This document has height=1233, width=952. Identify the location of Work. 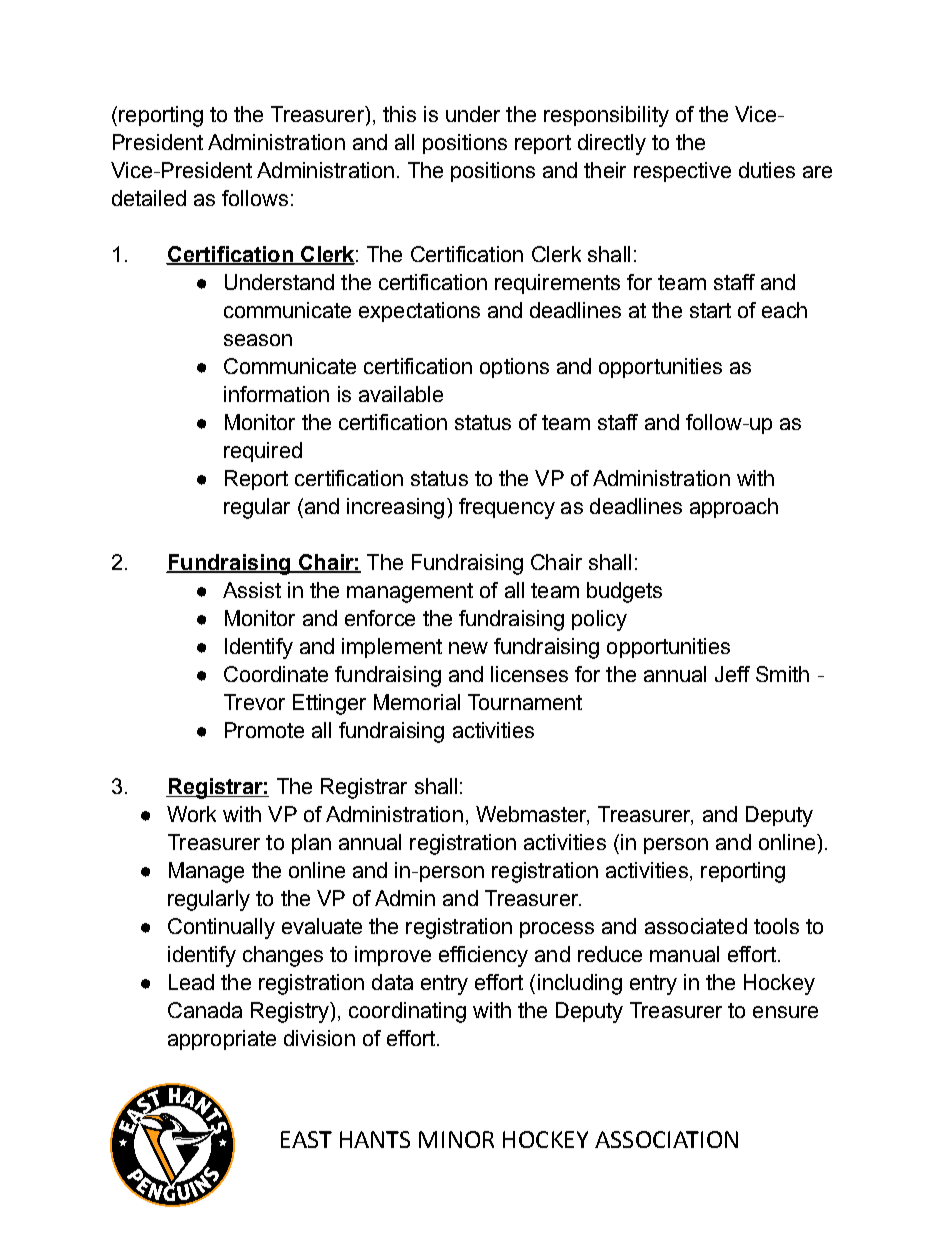
(191, 814).
